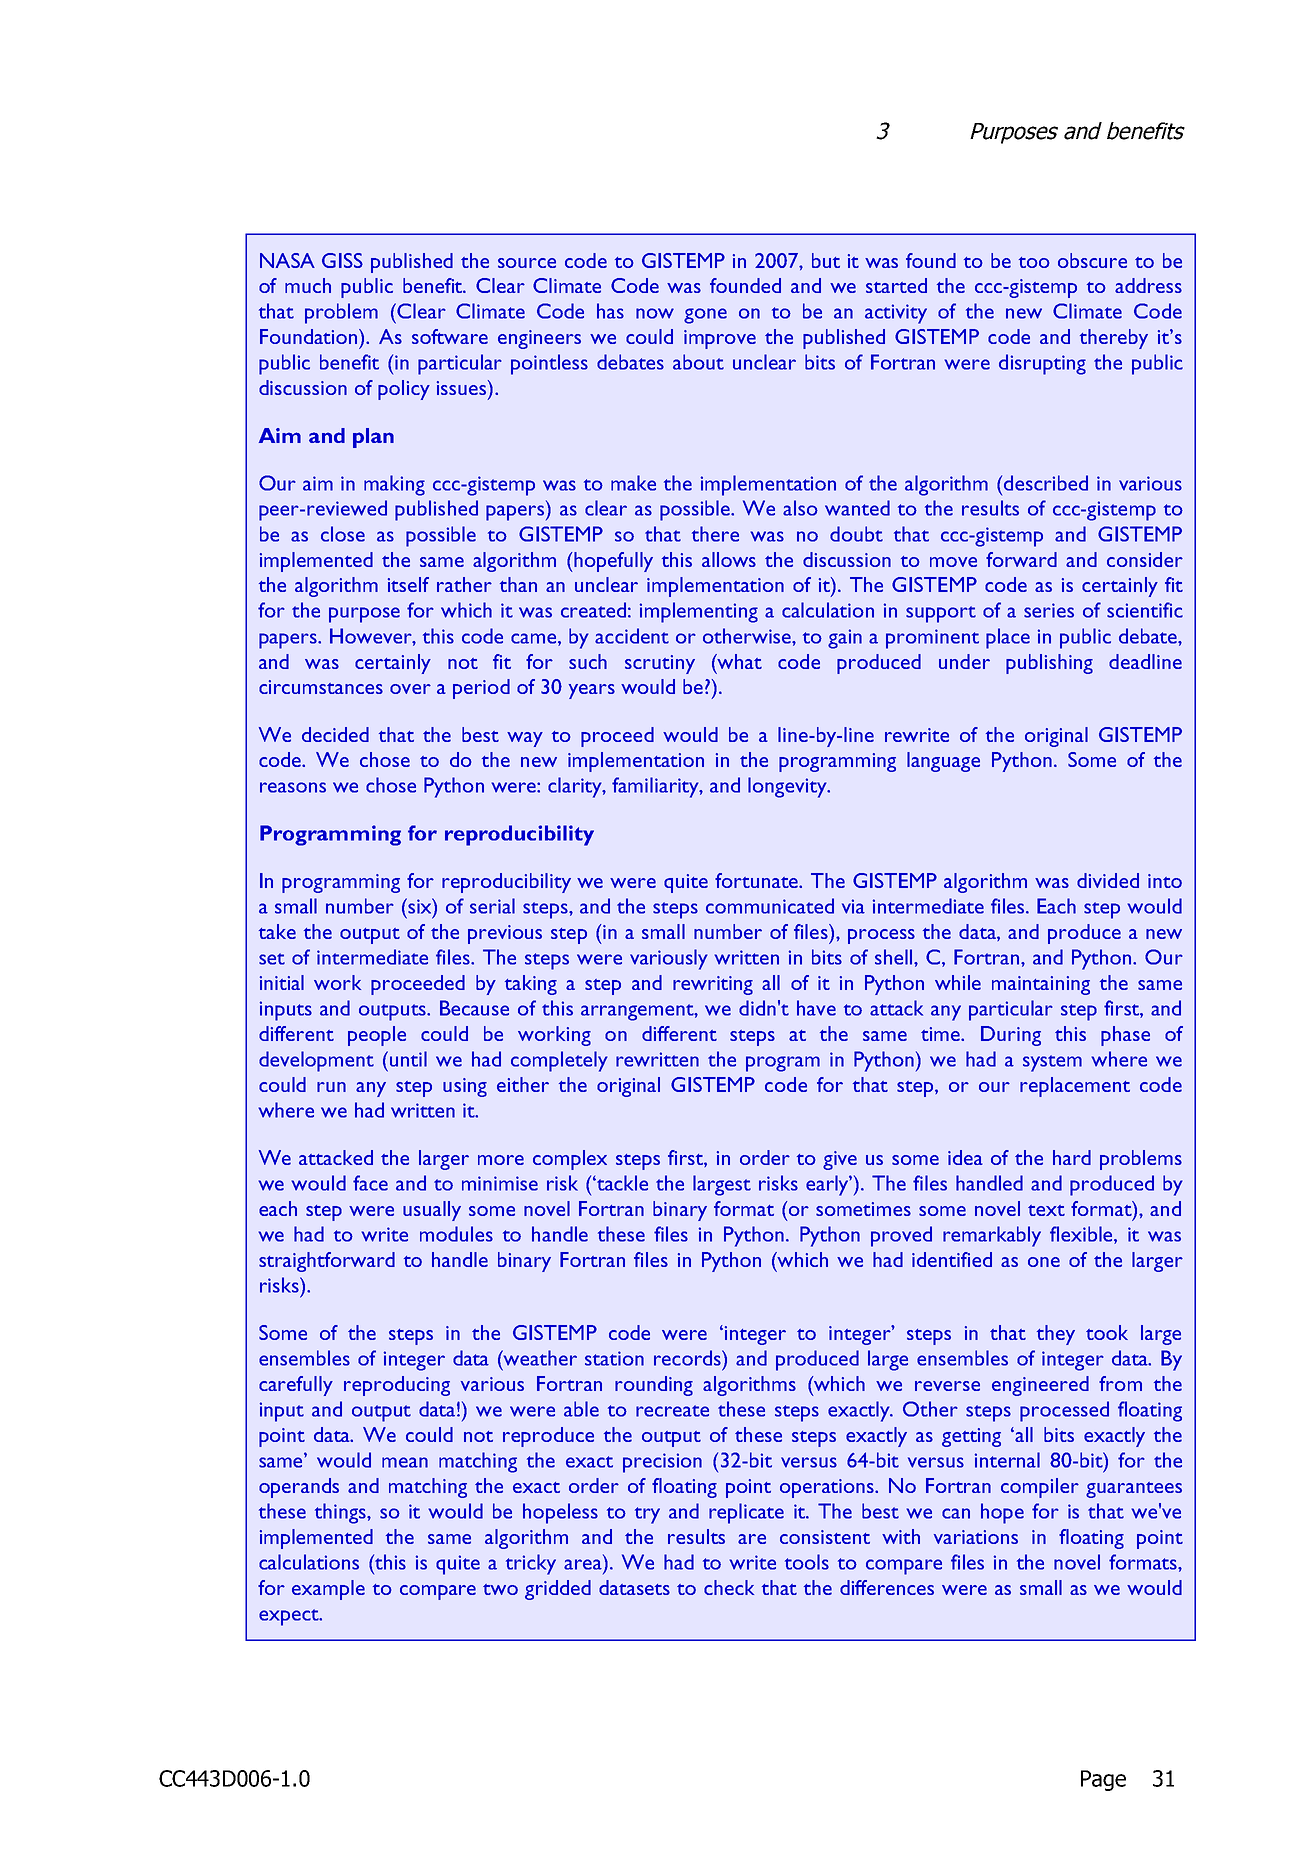  I want to click on decided, so click(335, 734).
